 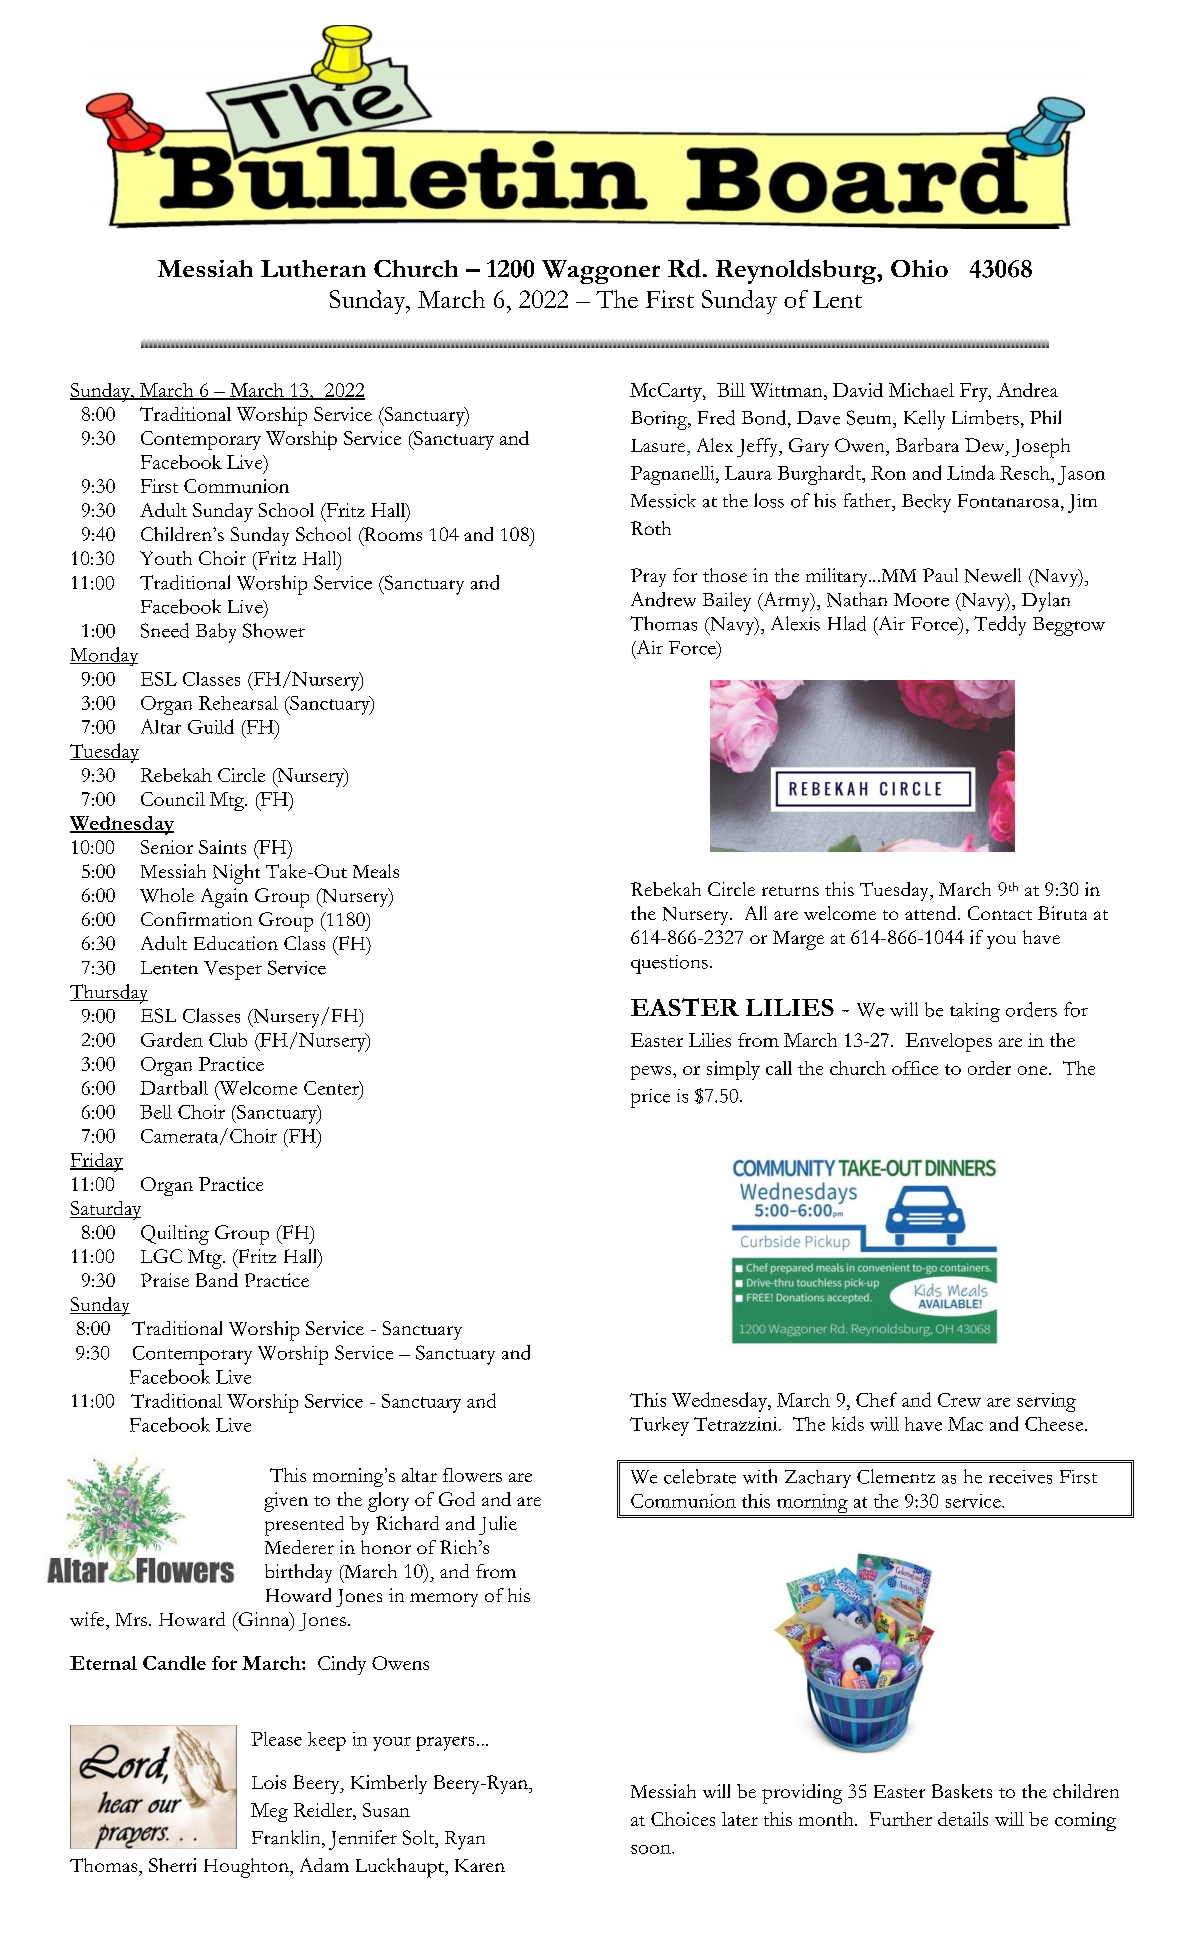 What do you see at coordinates (919, 268) in the screenshot?
I see `Ohio` at bounding box center [919, 268].
